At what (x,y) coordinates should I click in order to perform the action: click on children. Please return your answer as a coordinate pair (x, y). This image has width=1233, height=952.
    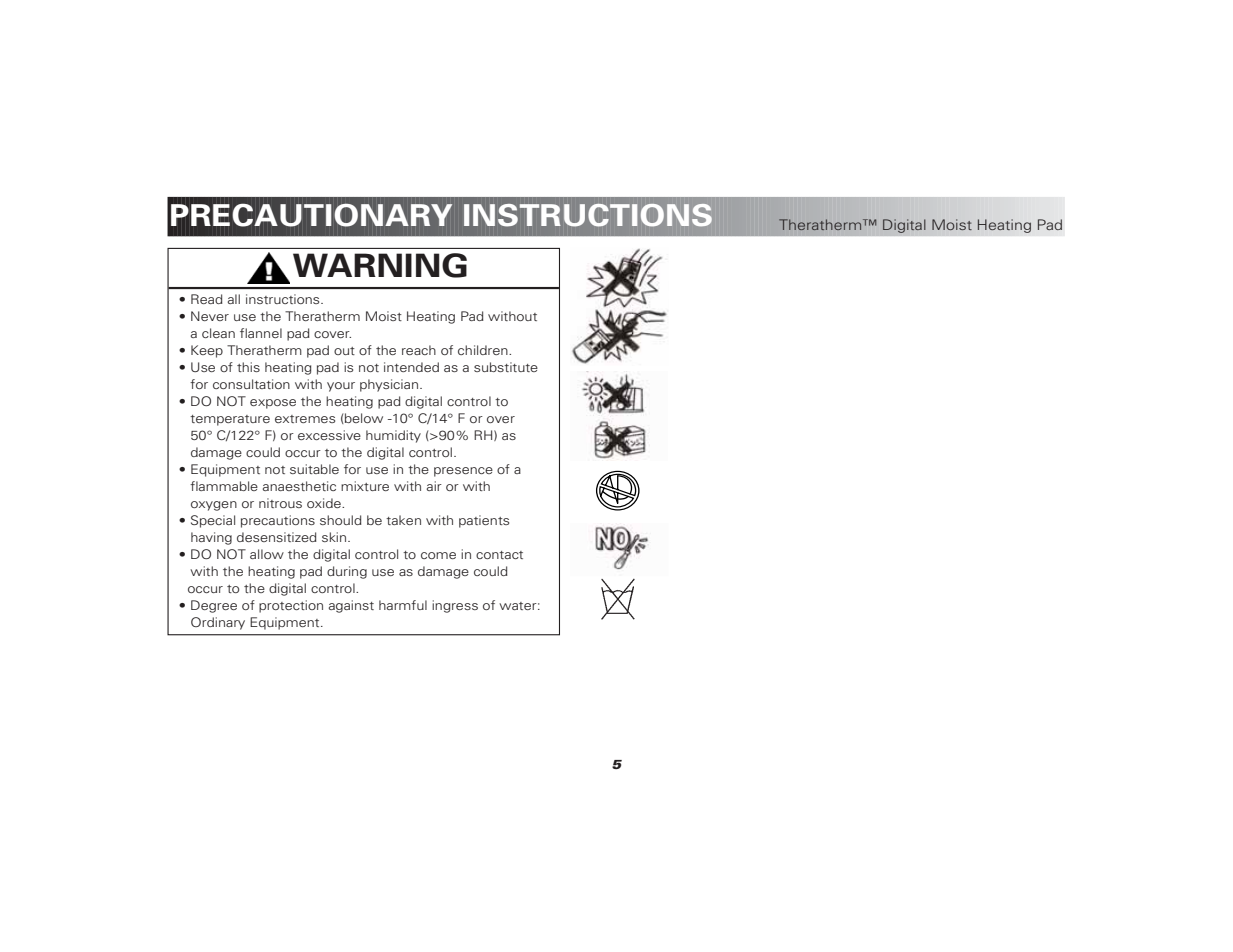
    Looking at the image, I should click on (484, 350).
